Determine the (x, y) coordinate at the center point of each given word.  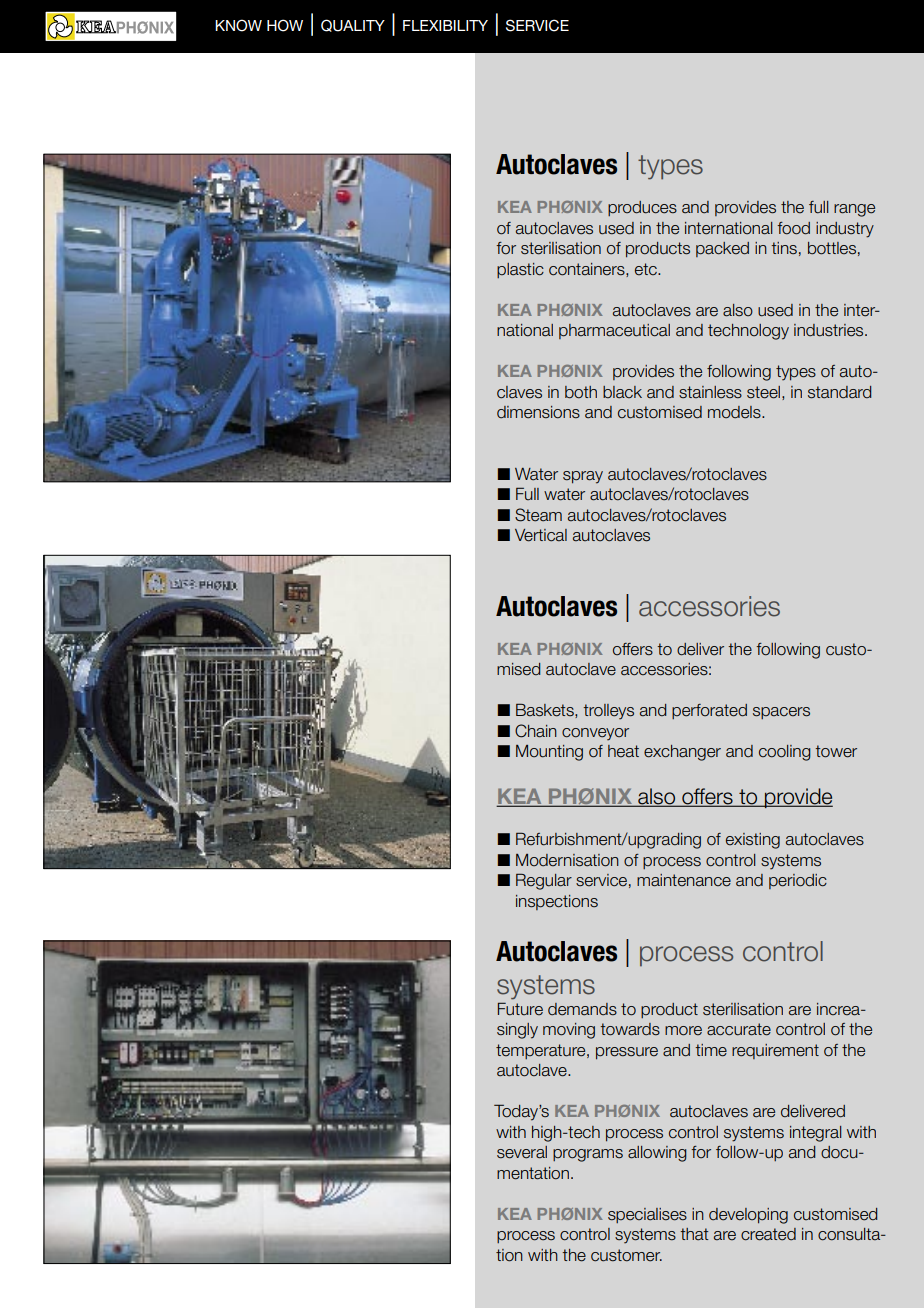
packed (722, 249)
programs (588, 1155)
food (793, 228)
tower (836, 751)
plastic (520, 270)
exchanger (682, 753)
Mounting (549, 753)
